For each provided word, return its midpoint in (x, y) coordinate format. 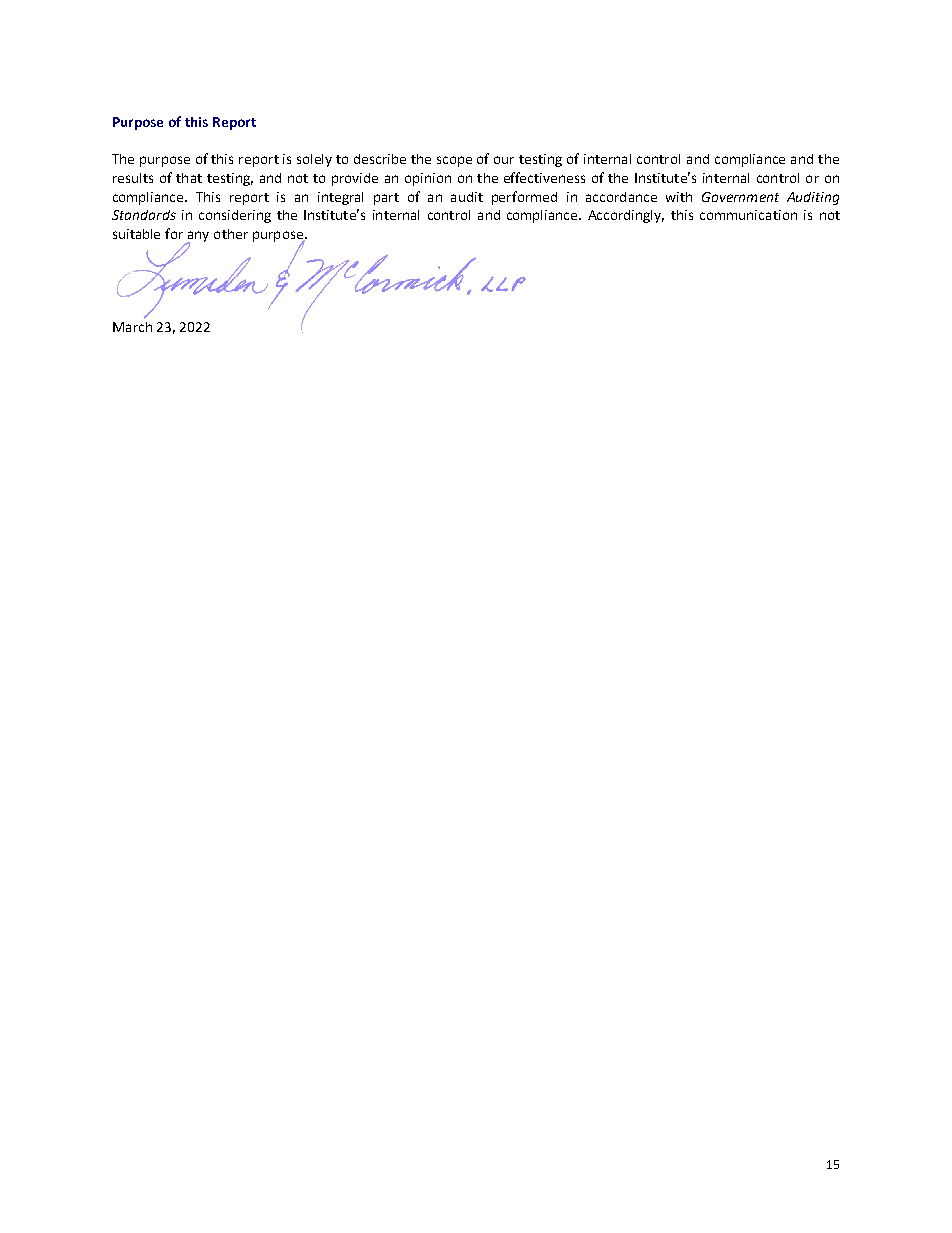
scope (454, 161)
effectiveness (544, 177)
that (189, 178)
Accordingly (626, 216)
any (197, 237)
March (132, 327)
